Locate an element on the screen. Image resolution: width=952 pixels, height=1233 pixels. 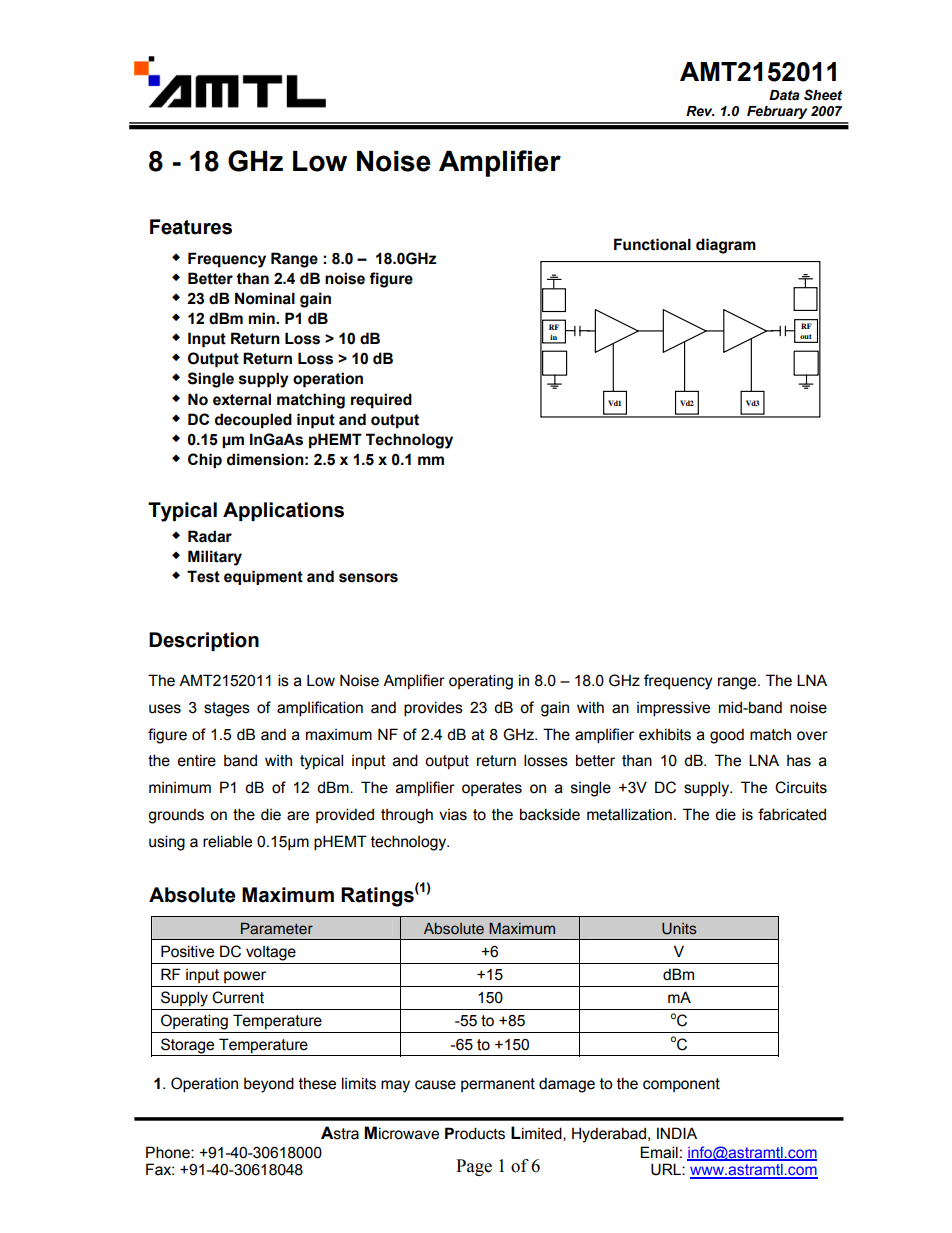
February is located at coordinates (777, 112).
